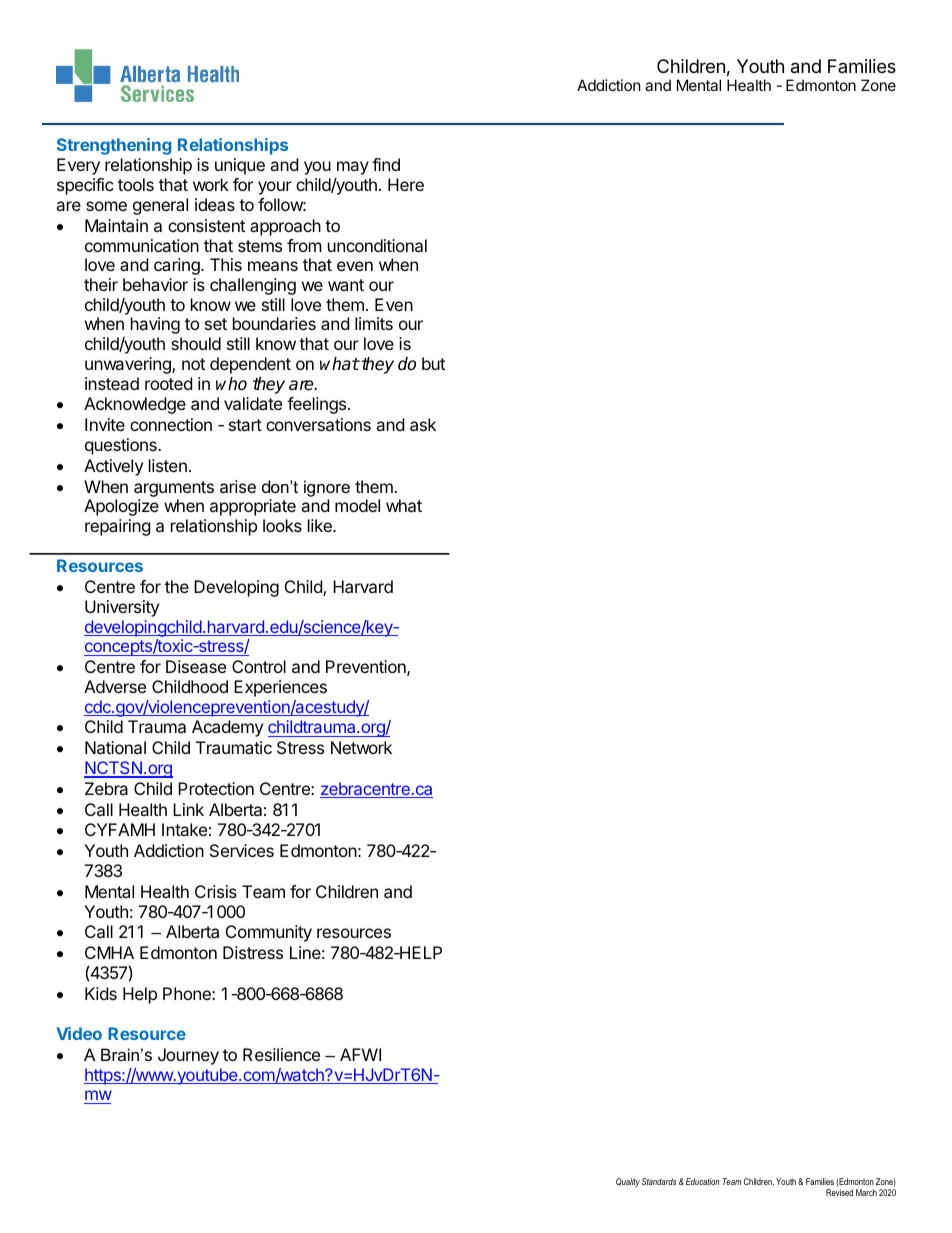 The height and width of the page is (1233, 952). What do you see at coordinates (174, 489) in the page?
I see `arguments` at bounding box center [174, 489].
